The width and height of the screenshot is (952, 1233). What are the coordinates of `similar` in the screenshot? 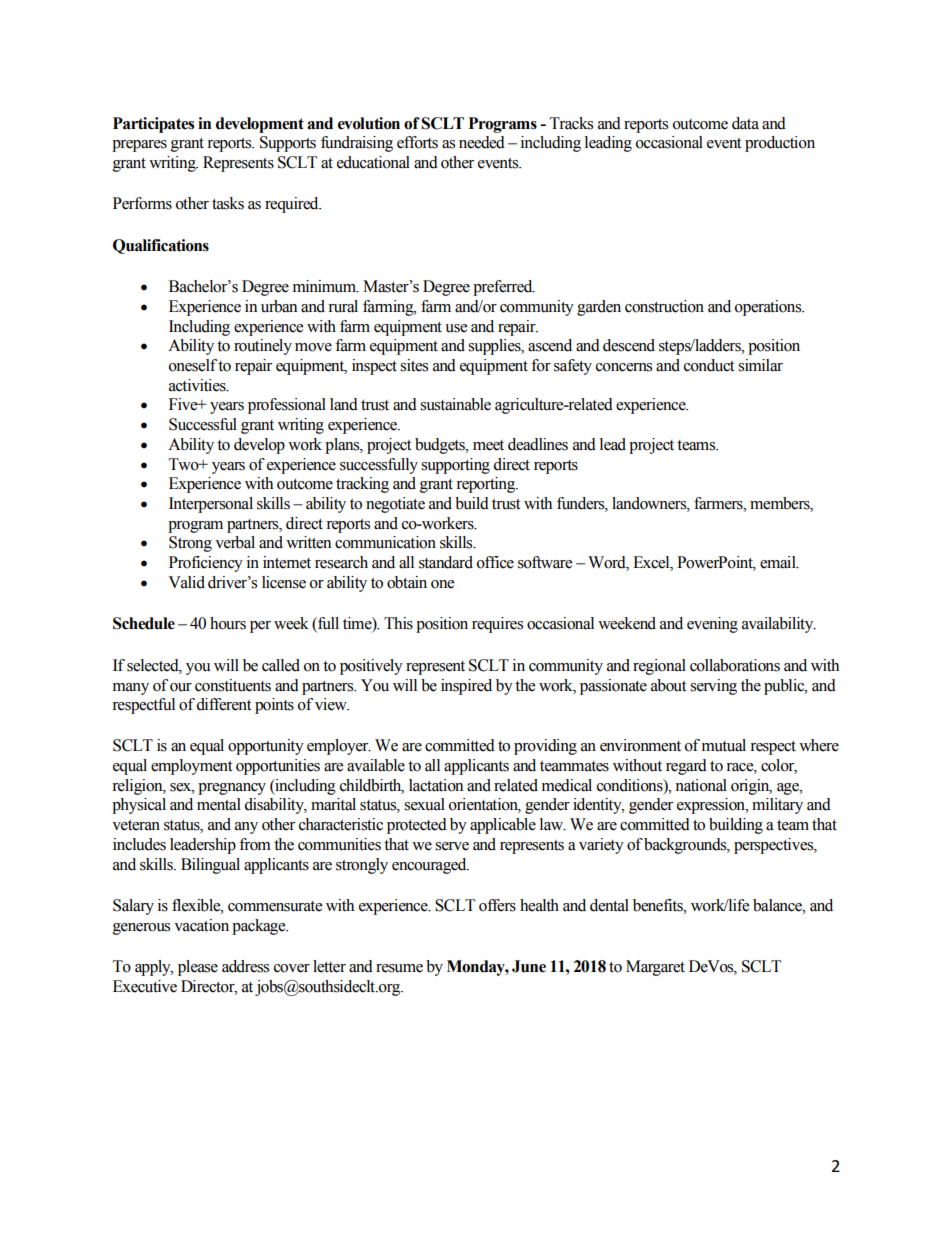 It's located at (760, 365).
